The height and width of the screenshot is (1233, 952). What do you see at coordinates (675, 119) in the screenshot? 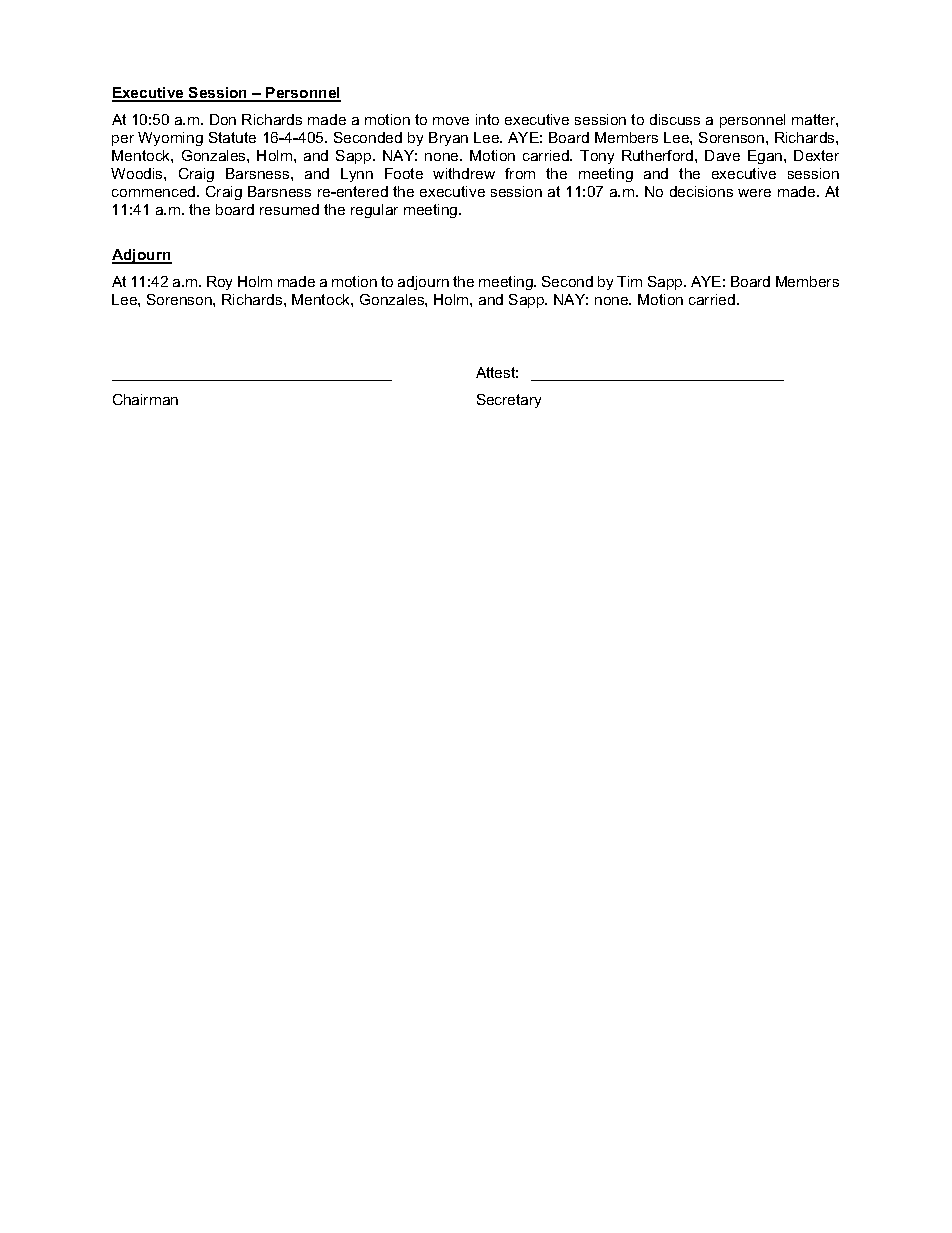
I see `discuss` at bounding box center [675, 119].
